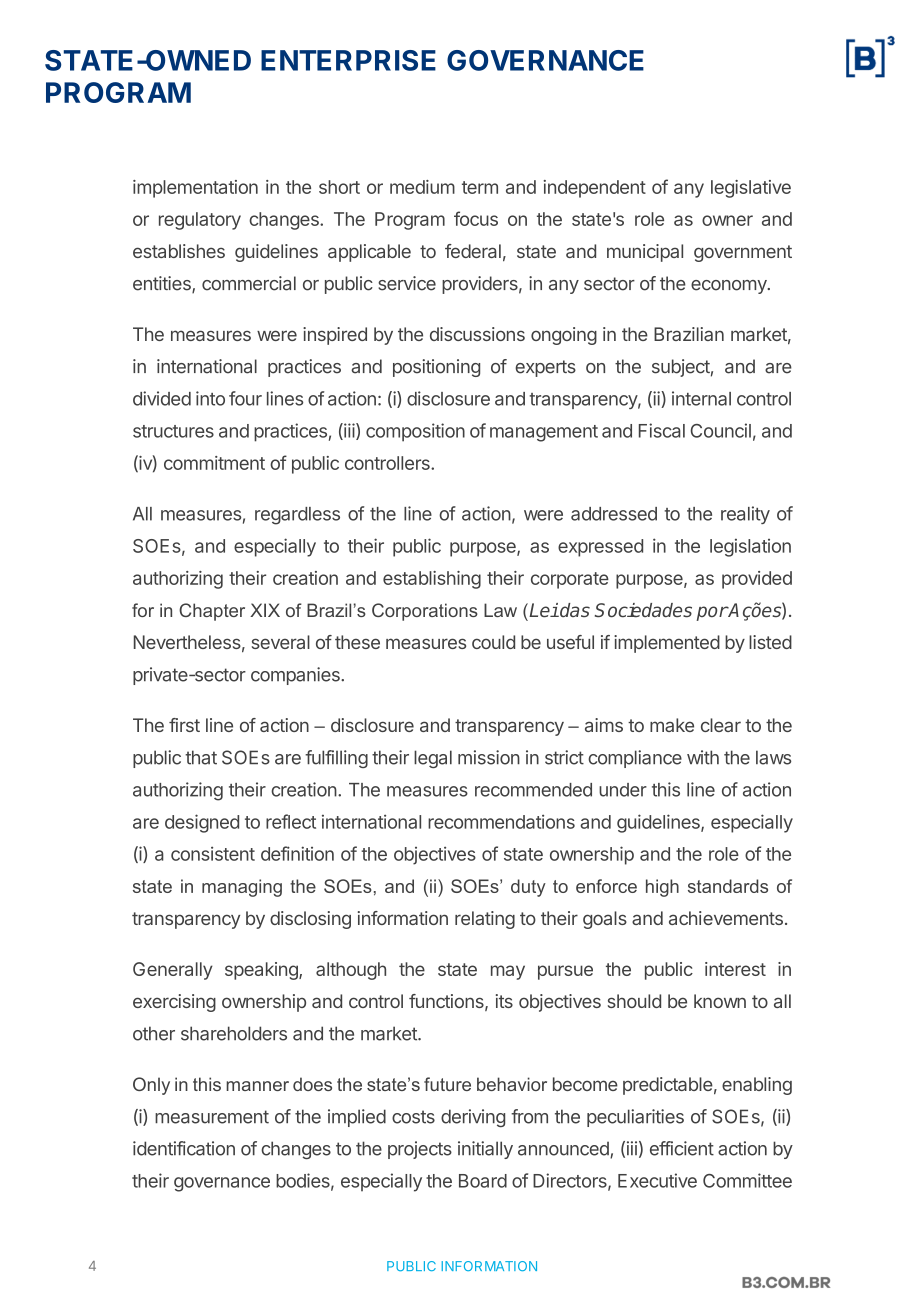 This screenshot has width=924, height=1308. What do you see at coordinates (184, 725) in the screenshot?
I see `first` at bounding box center [184, 725].
